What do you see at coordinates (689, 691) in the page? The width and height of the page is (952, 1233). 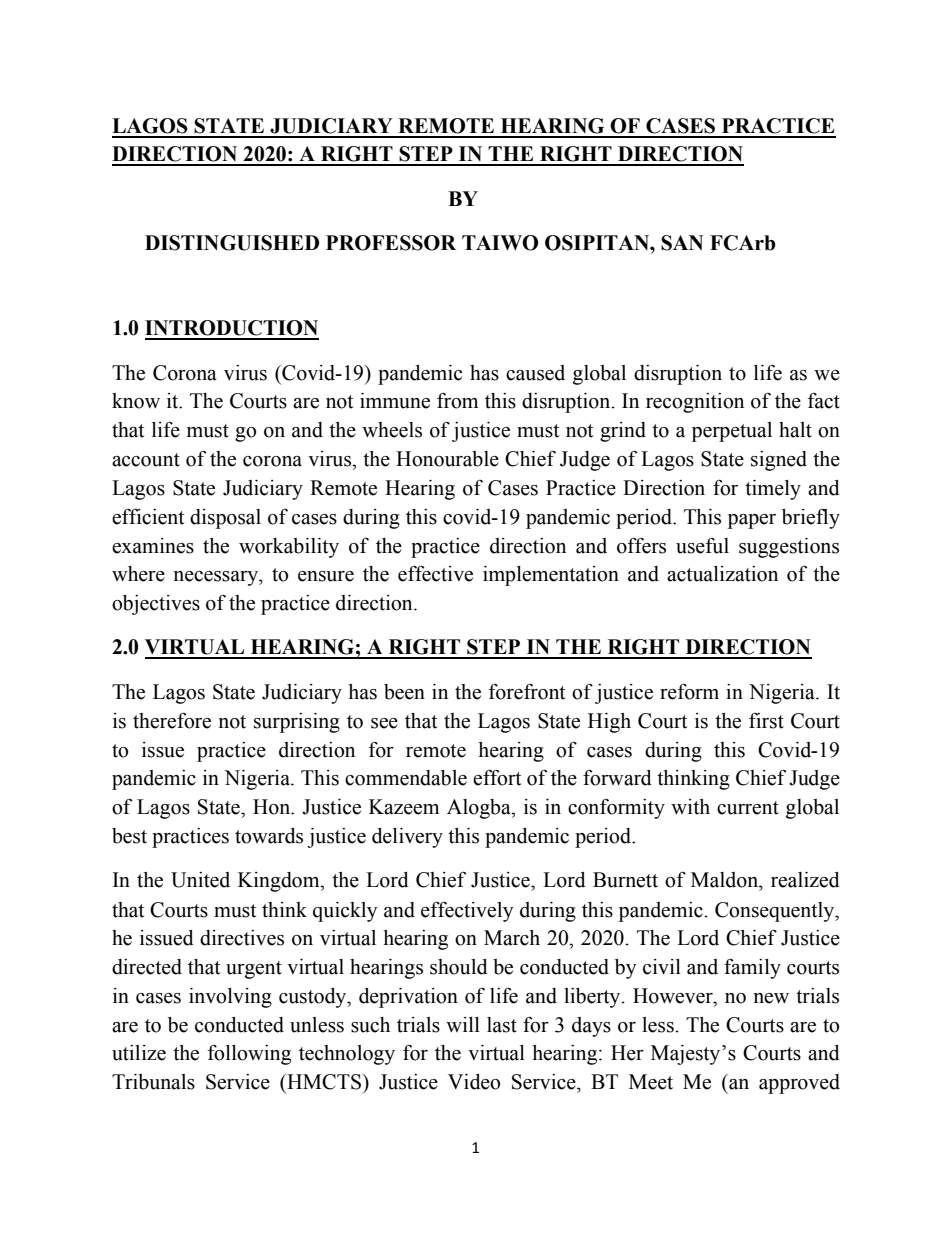 I see `reform` at bounding box center [689, 691].
